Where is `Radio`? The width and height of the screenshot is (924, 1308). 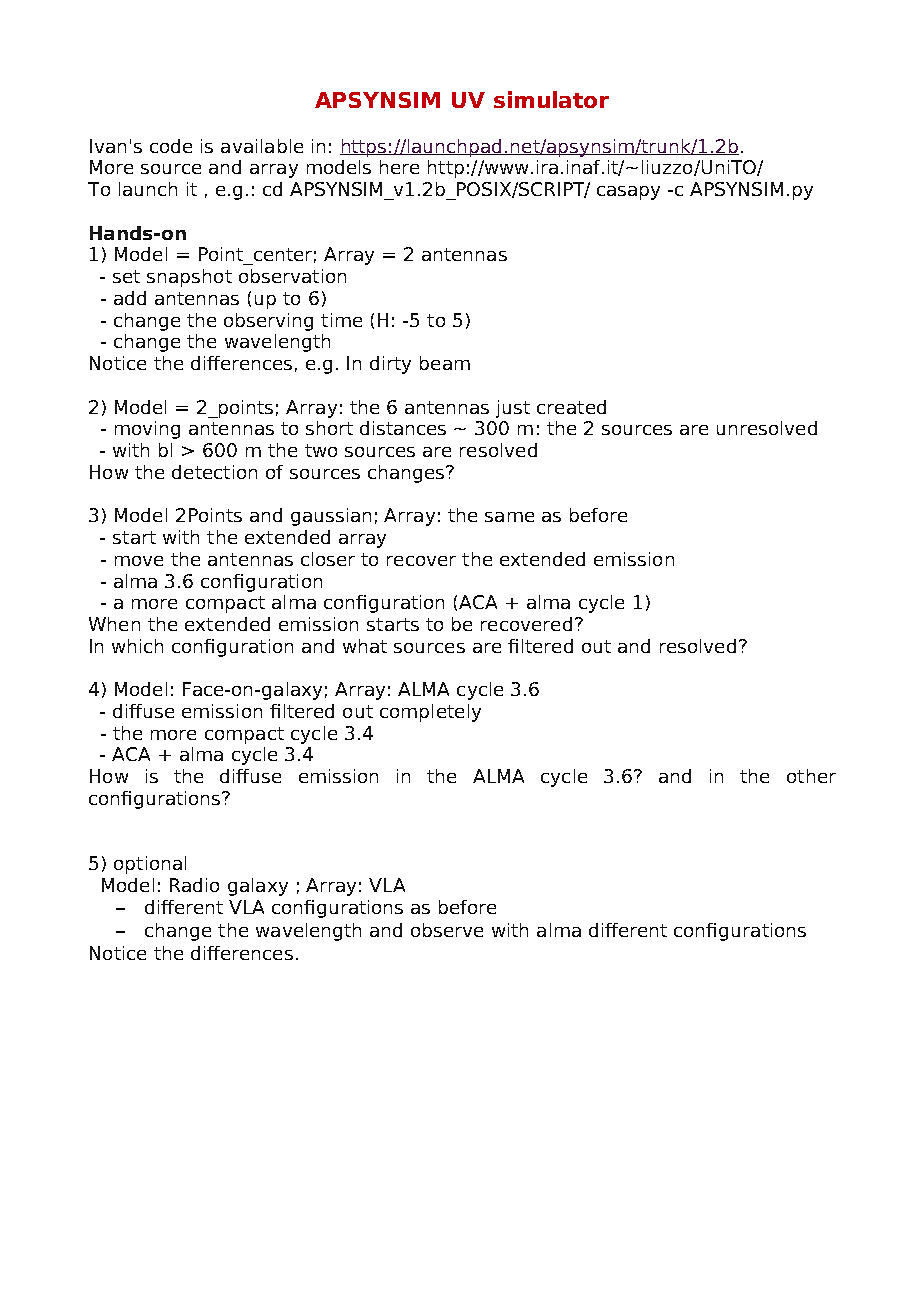
Radio is located at coordinates (194, 885).
